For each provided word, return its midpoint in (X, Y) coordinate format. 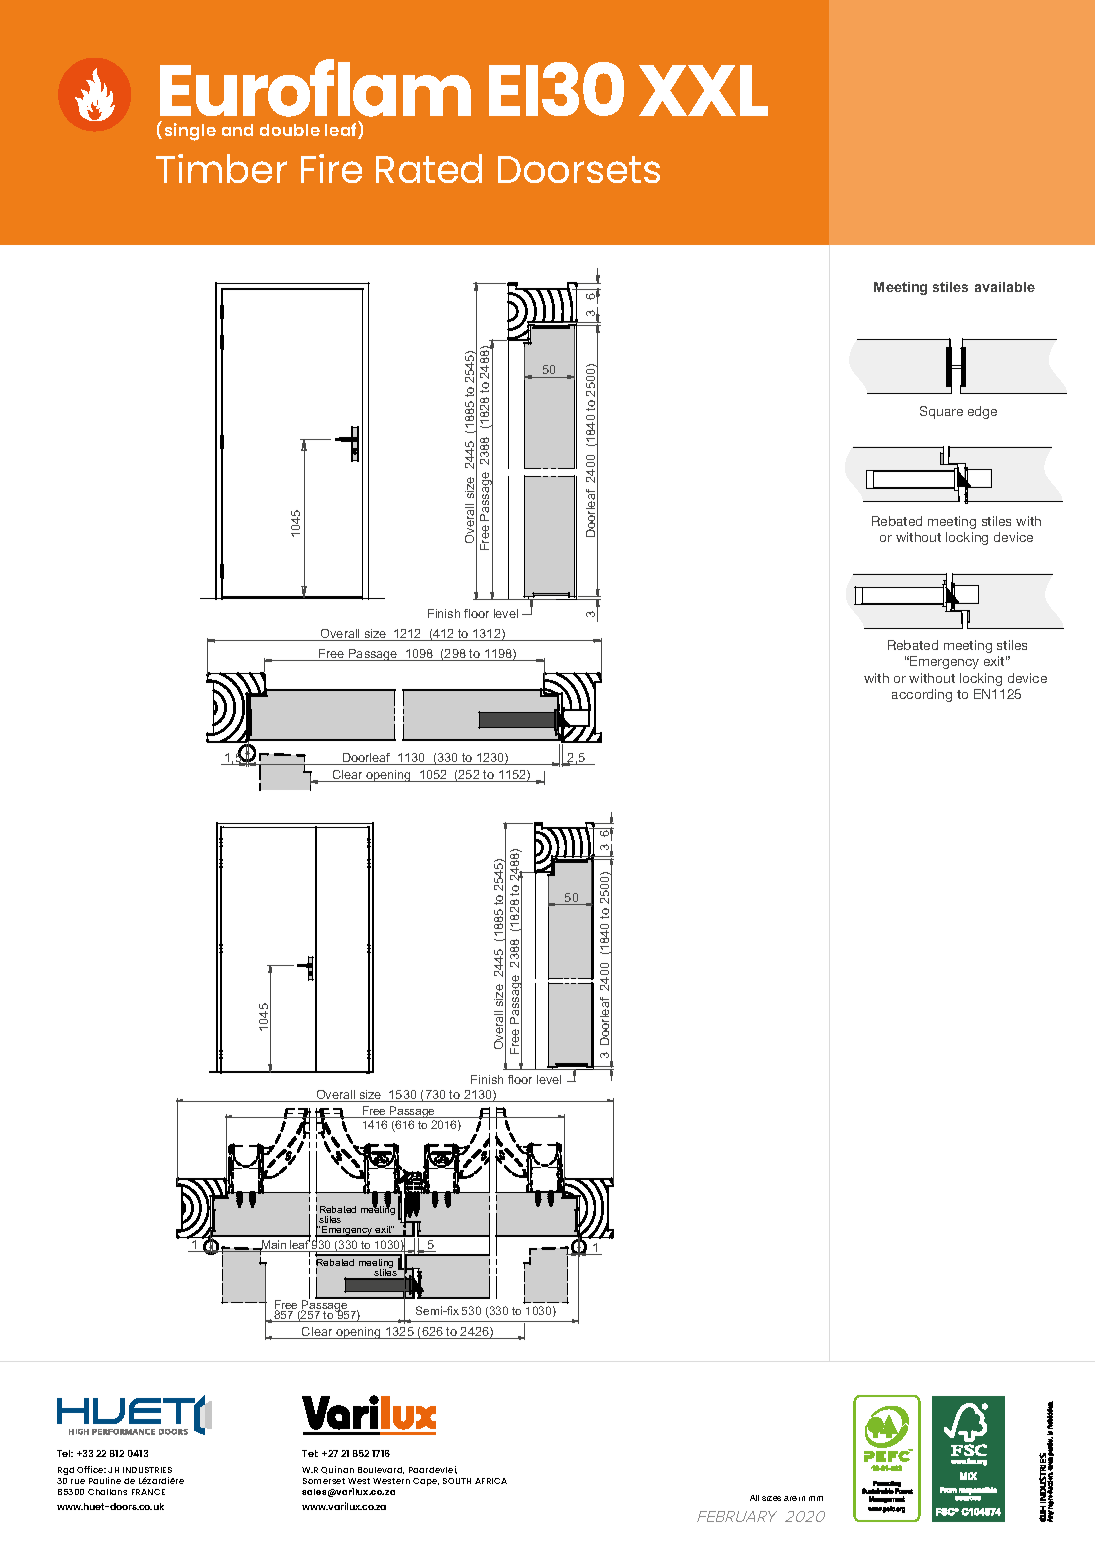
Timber (221, 168)
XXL (703, 90)
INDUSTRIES (147, 1470)
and (237, 130)
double (290, 130)
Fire (331, 168)
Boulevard (381, 1470)
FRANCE (148, 1492)
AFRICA (491, 1481)
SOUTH (457, 1481)
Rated (429, 168)
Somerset (324, 1481)
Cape (426, 1482)
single (190, 132)
